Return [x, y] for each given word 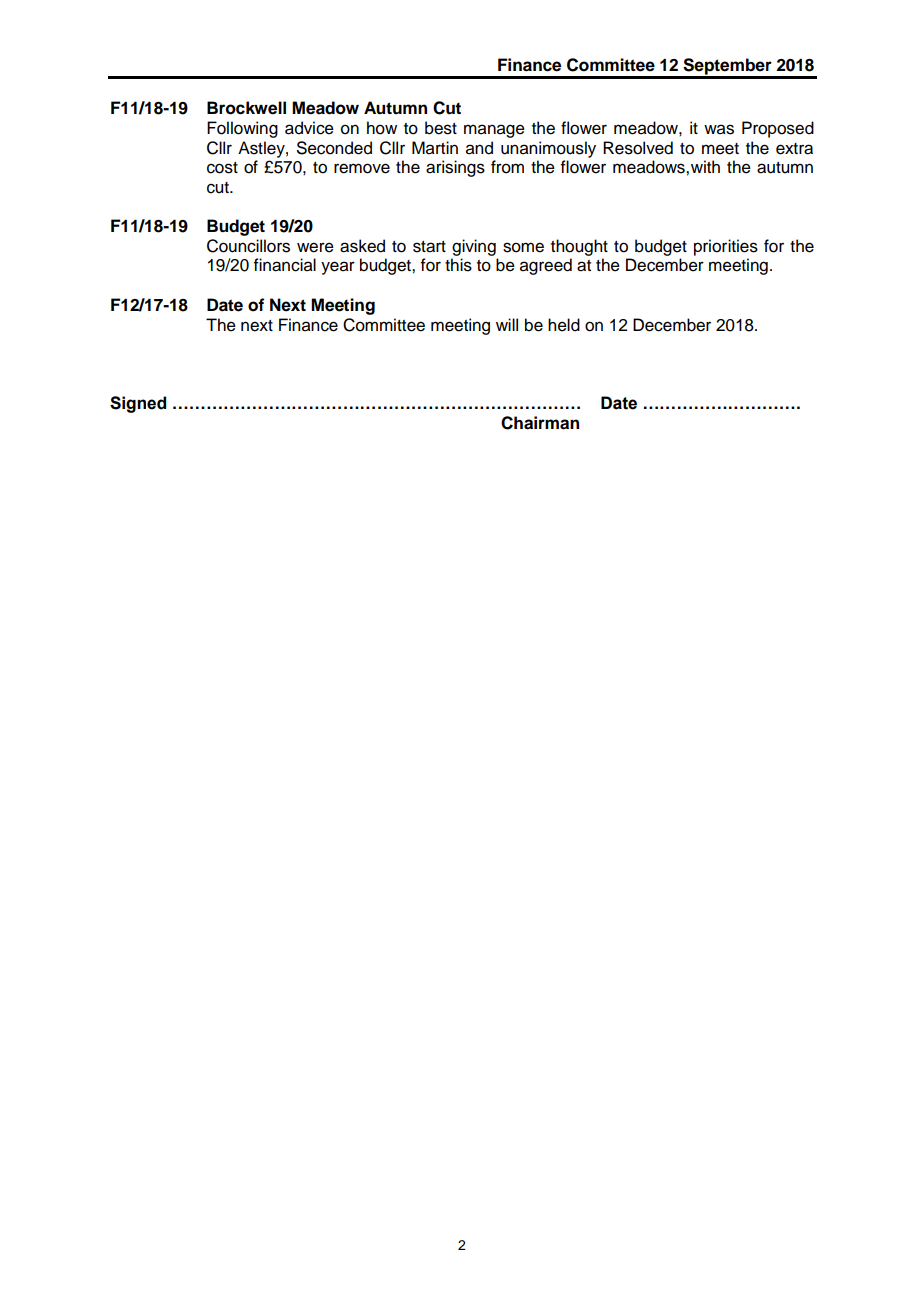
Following [242, 129]
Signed [138, 404]
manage [494, 131]
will [507, 324]
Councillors [248, 246]
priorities [726, 247]
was [719, 129]
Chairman [540, 423]
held [564, 325]
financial [285, 265]
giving [474, 247]
